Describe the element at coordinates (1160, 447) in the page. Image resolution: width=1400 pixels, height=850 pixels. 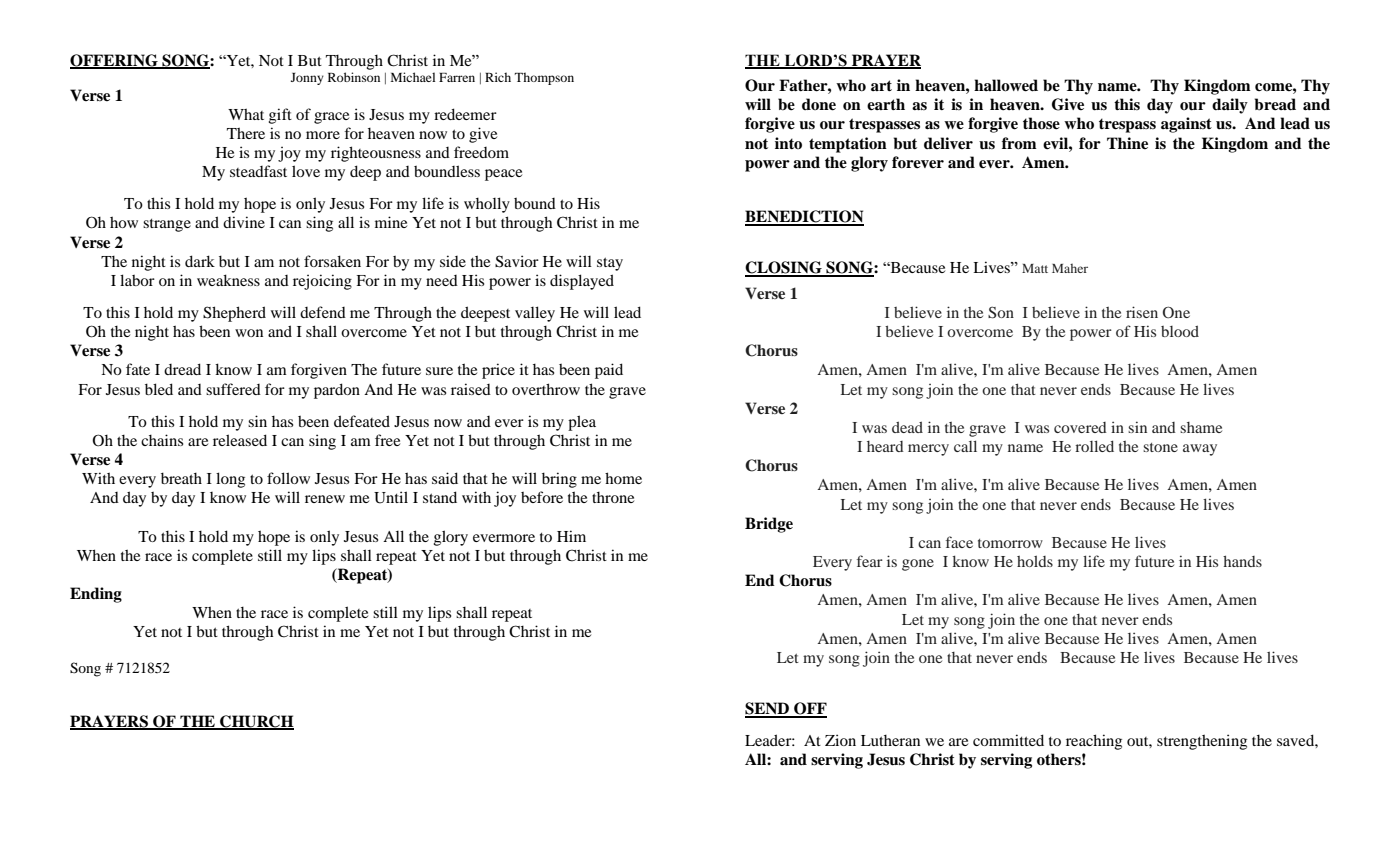
I see `stone` at that location.
